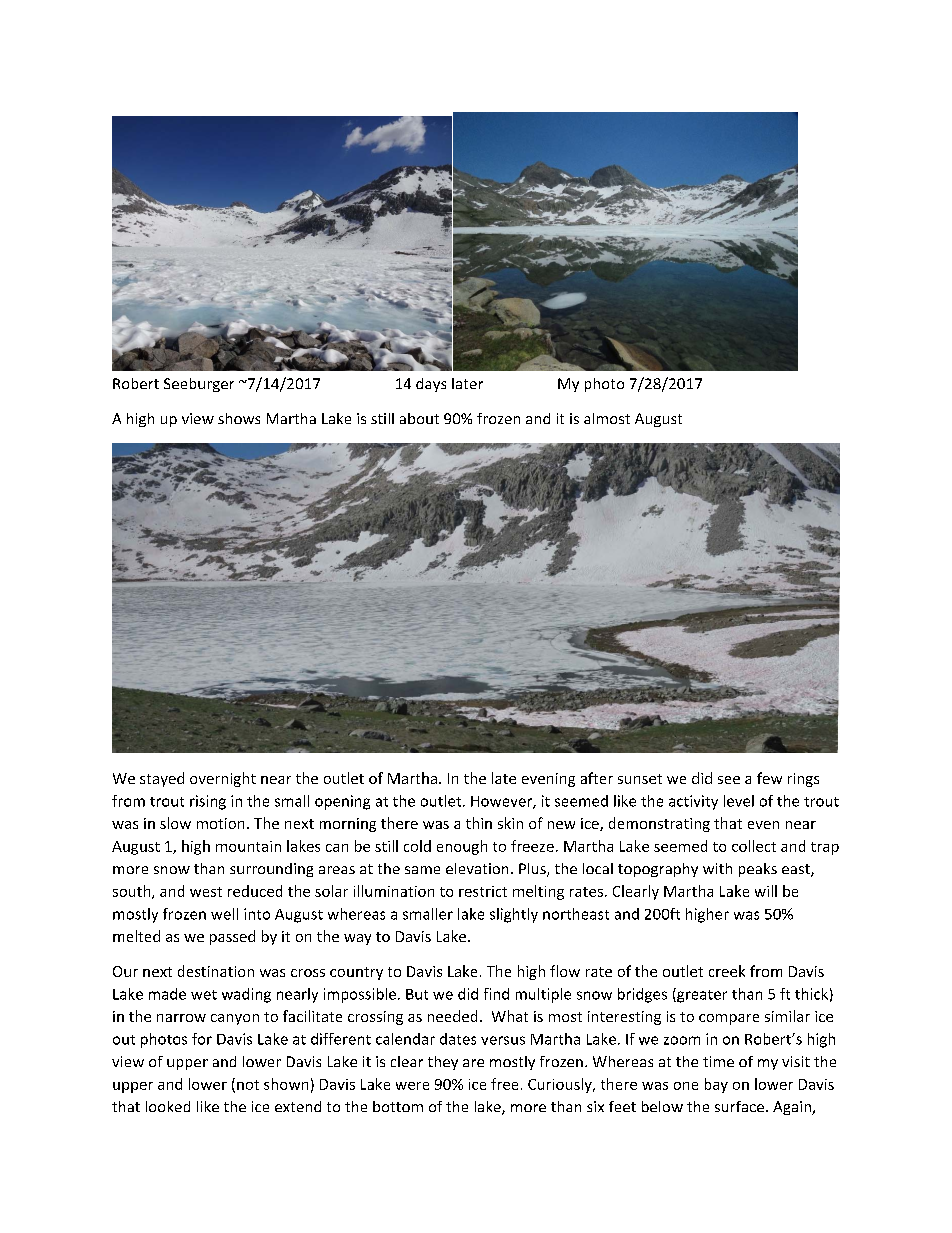  What do you see at coordinates (248, 1085) in the image?
I see `not` at bounding box center [248, 1085].
